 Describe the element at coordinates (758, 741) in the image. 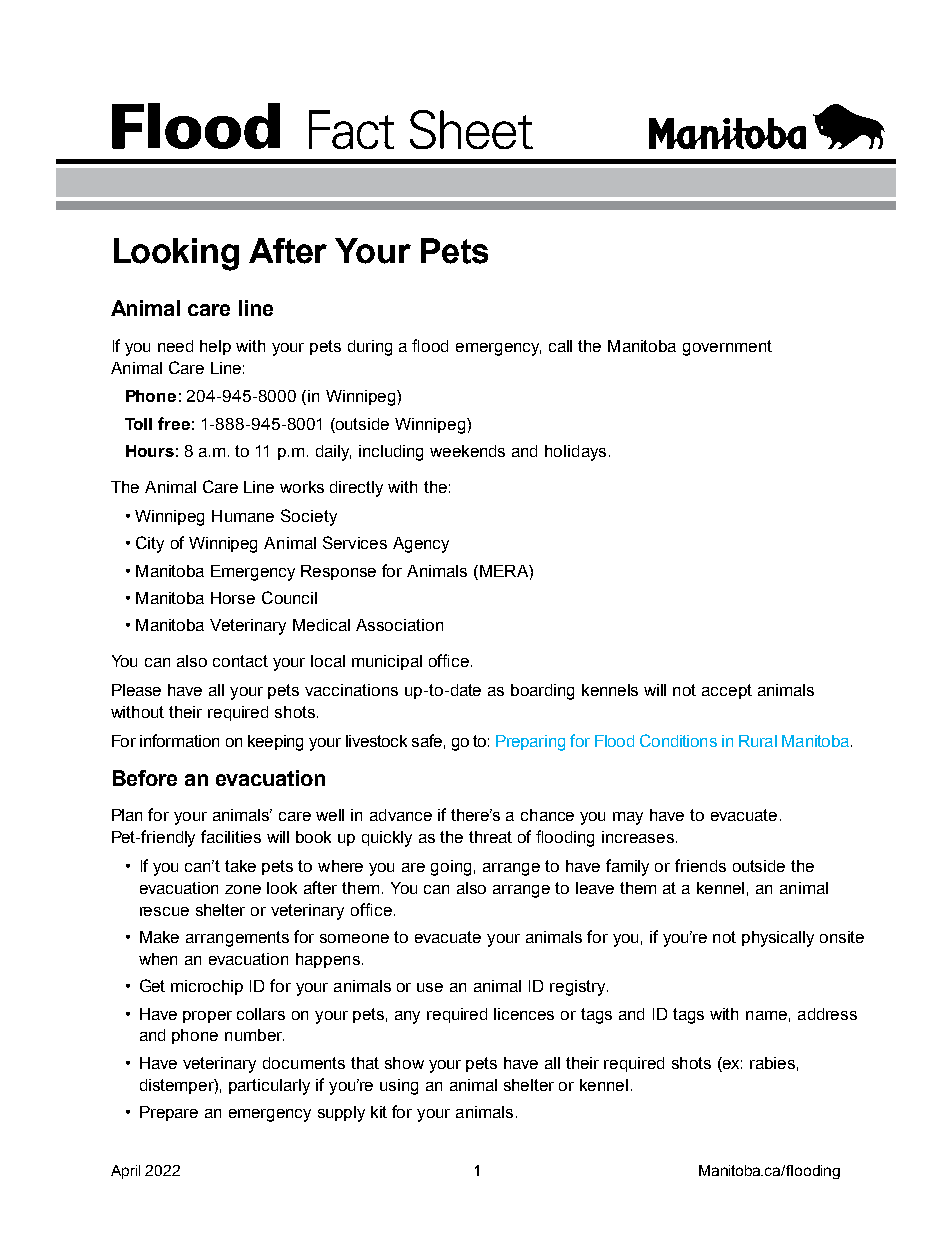

I see `Rural` at that location.
